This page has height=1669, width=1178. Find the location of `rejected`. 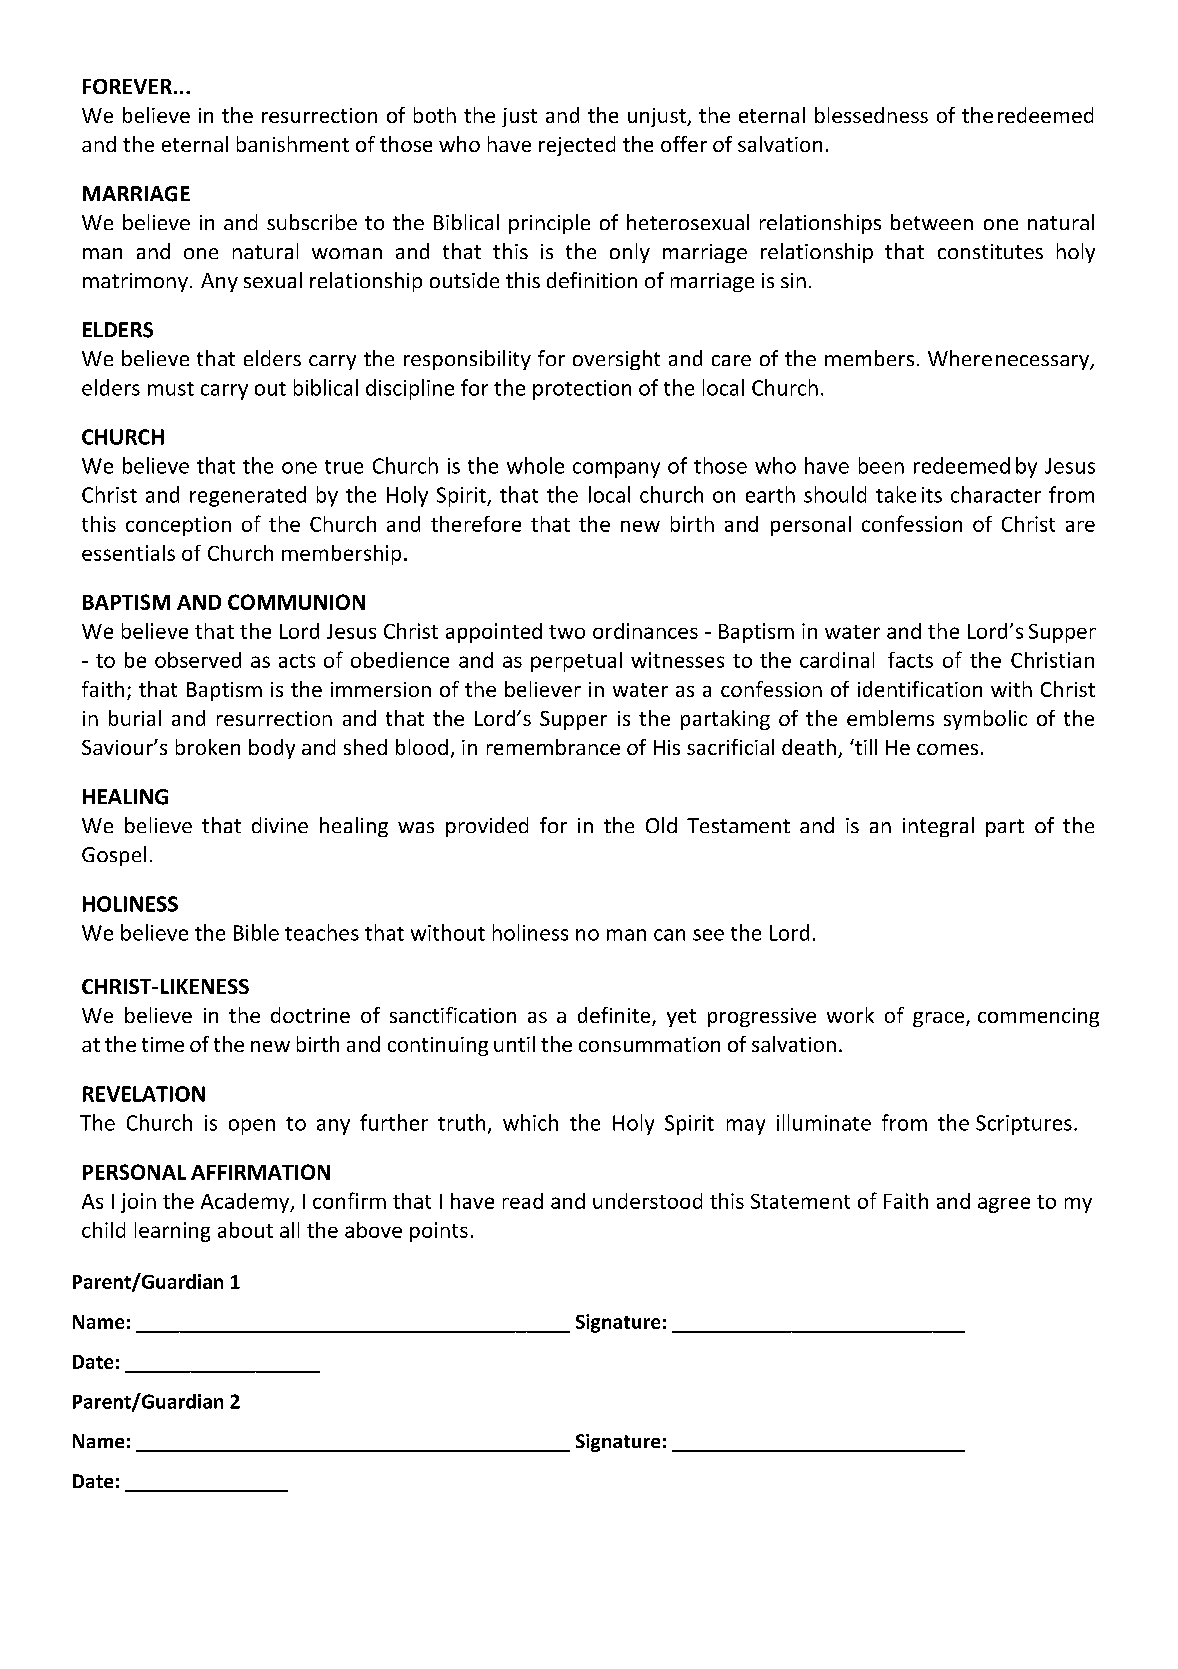

rejected is located at coordinates (577, 146).
